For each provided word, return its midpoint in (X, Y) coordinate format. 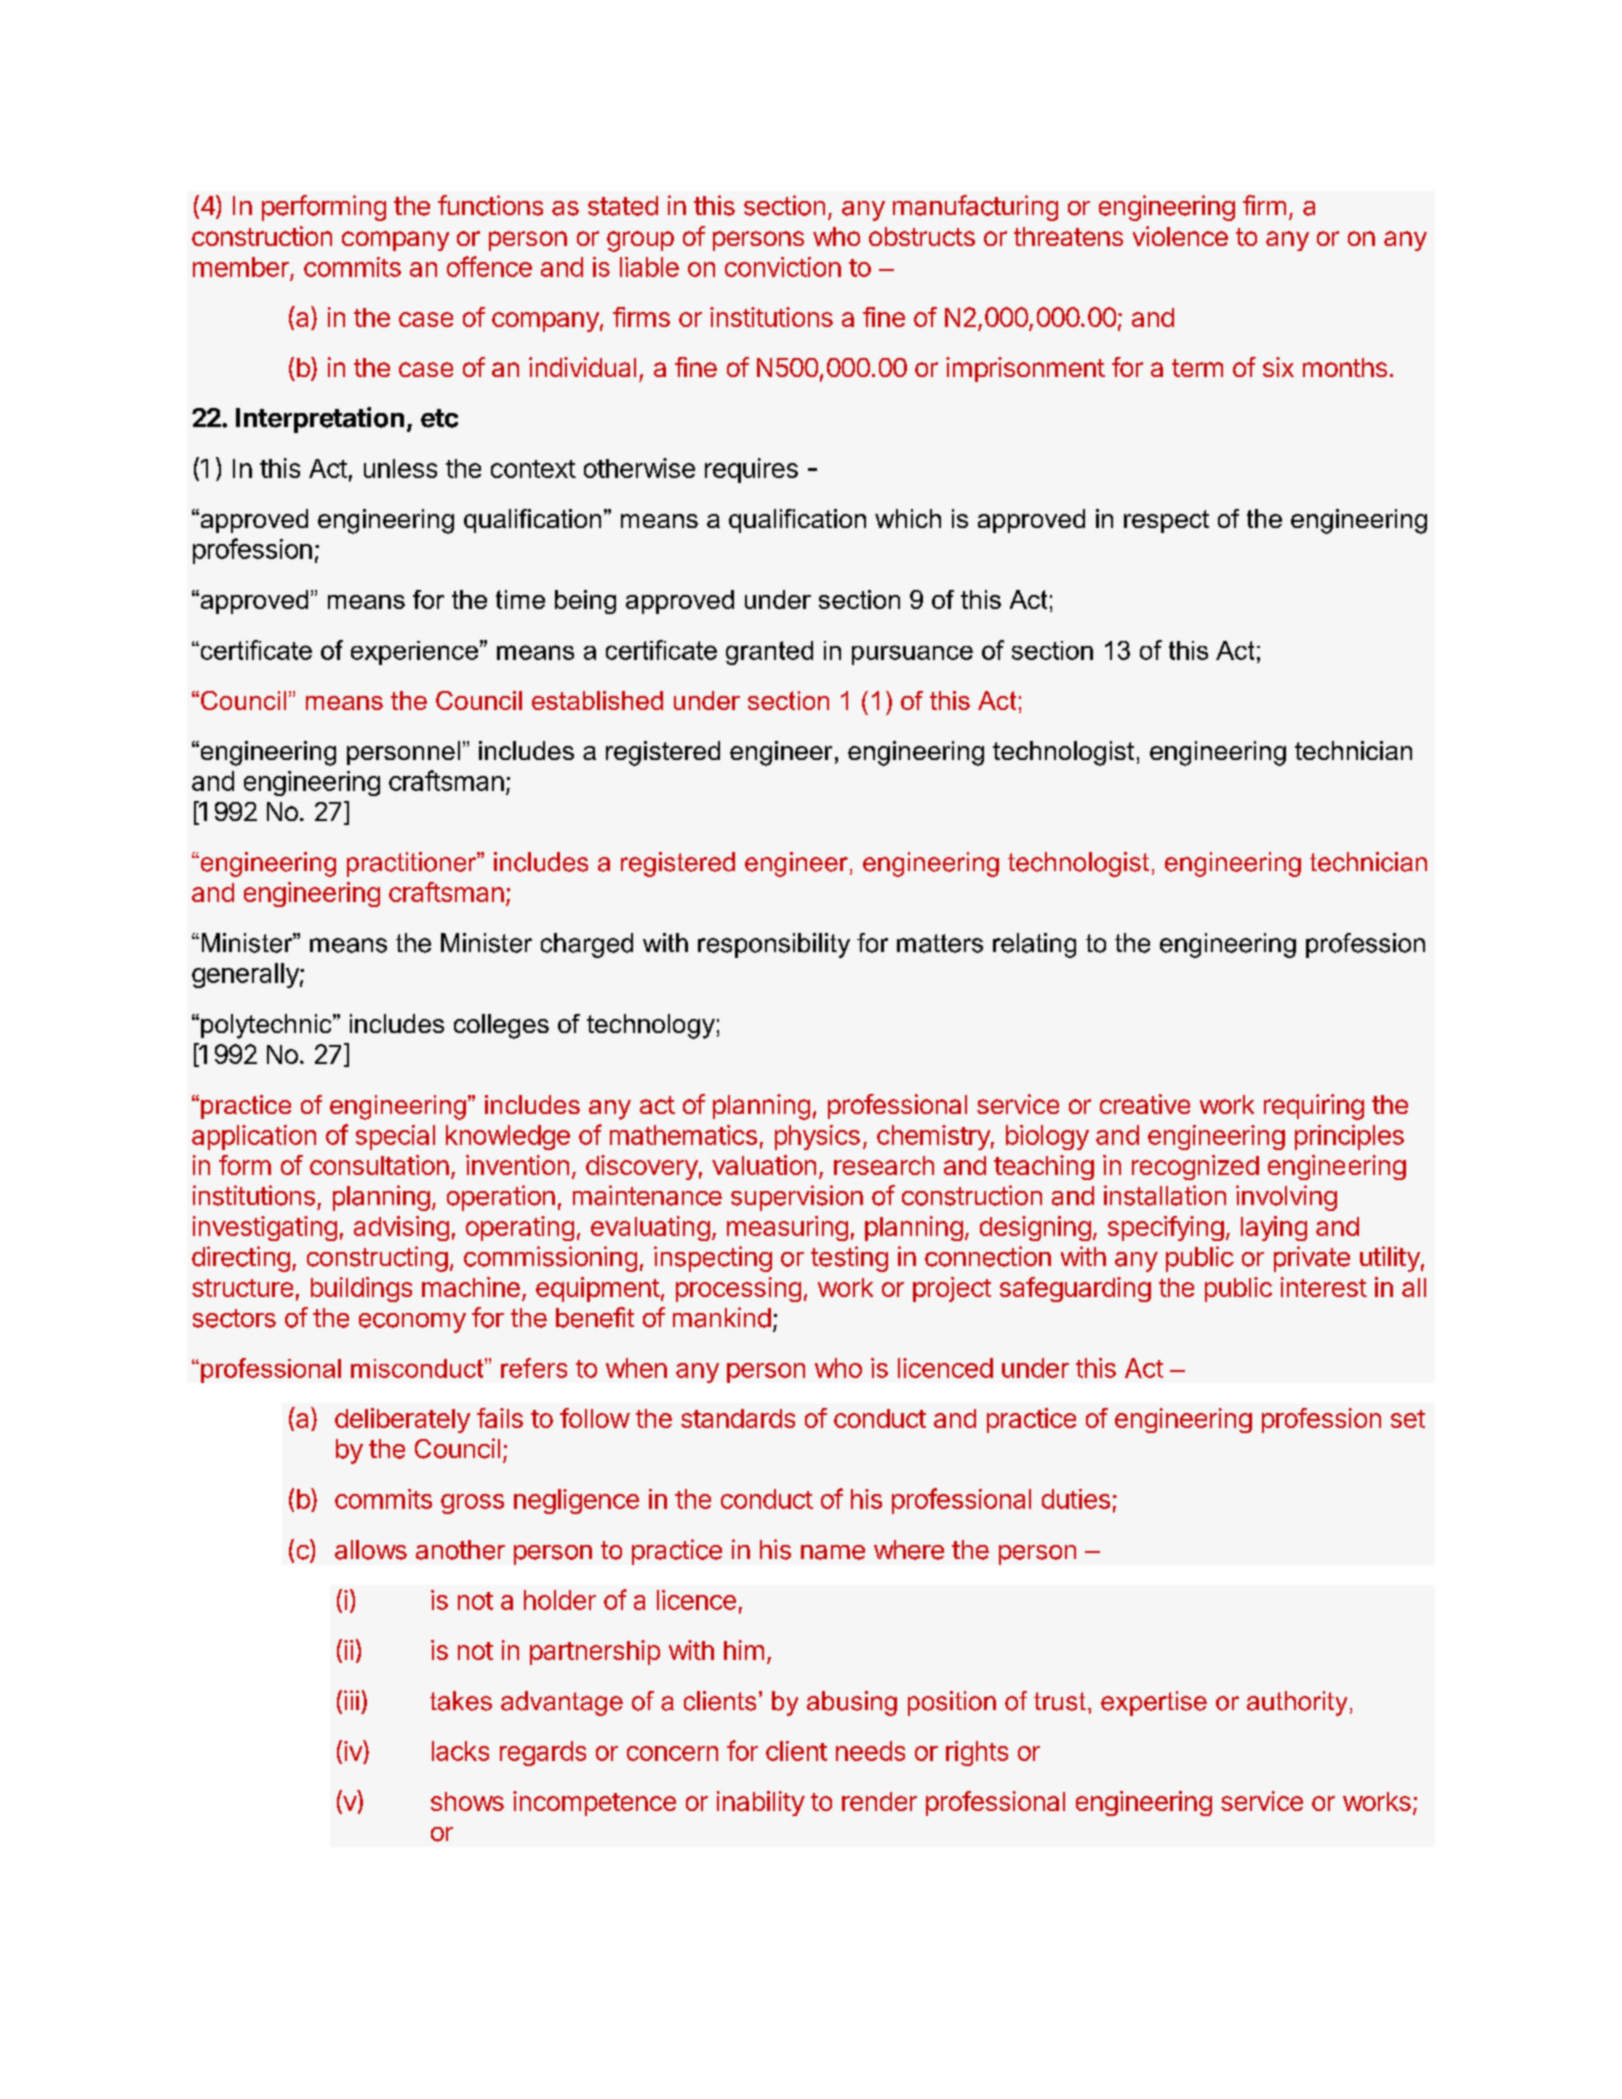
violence (1180, 236)
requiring (1314, 1107)
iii (351, 1700)
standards (738, 1418)
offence (489, 266)
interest (1324, 1287)
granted (769, 653)
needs (870, 1751)
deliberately (402, 1420)
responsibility (774, 945)
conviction (783, 267)
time (520, 599)
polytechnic (267, 1026)
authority (1297, 1703)
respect (1166, 521)
